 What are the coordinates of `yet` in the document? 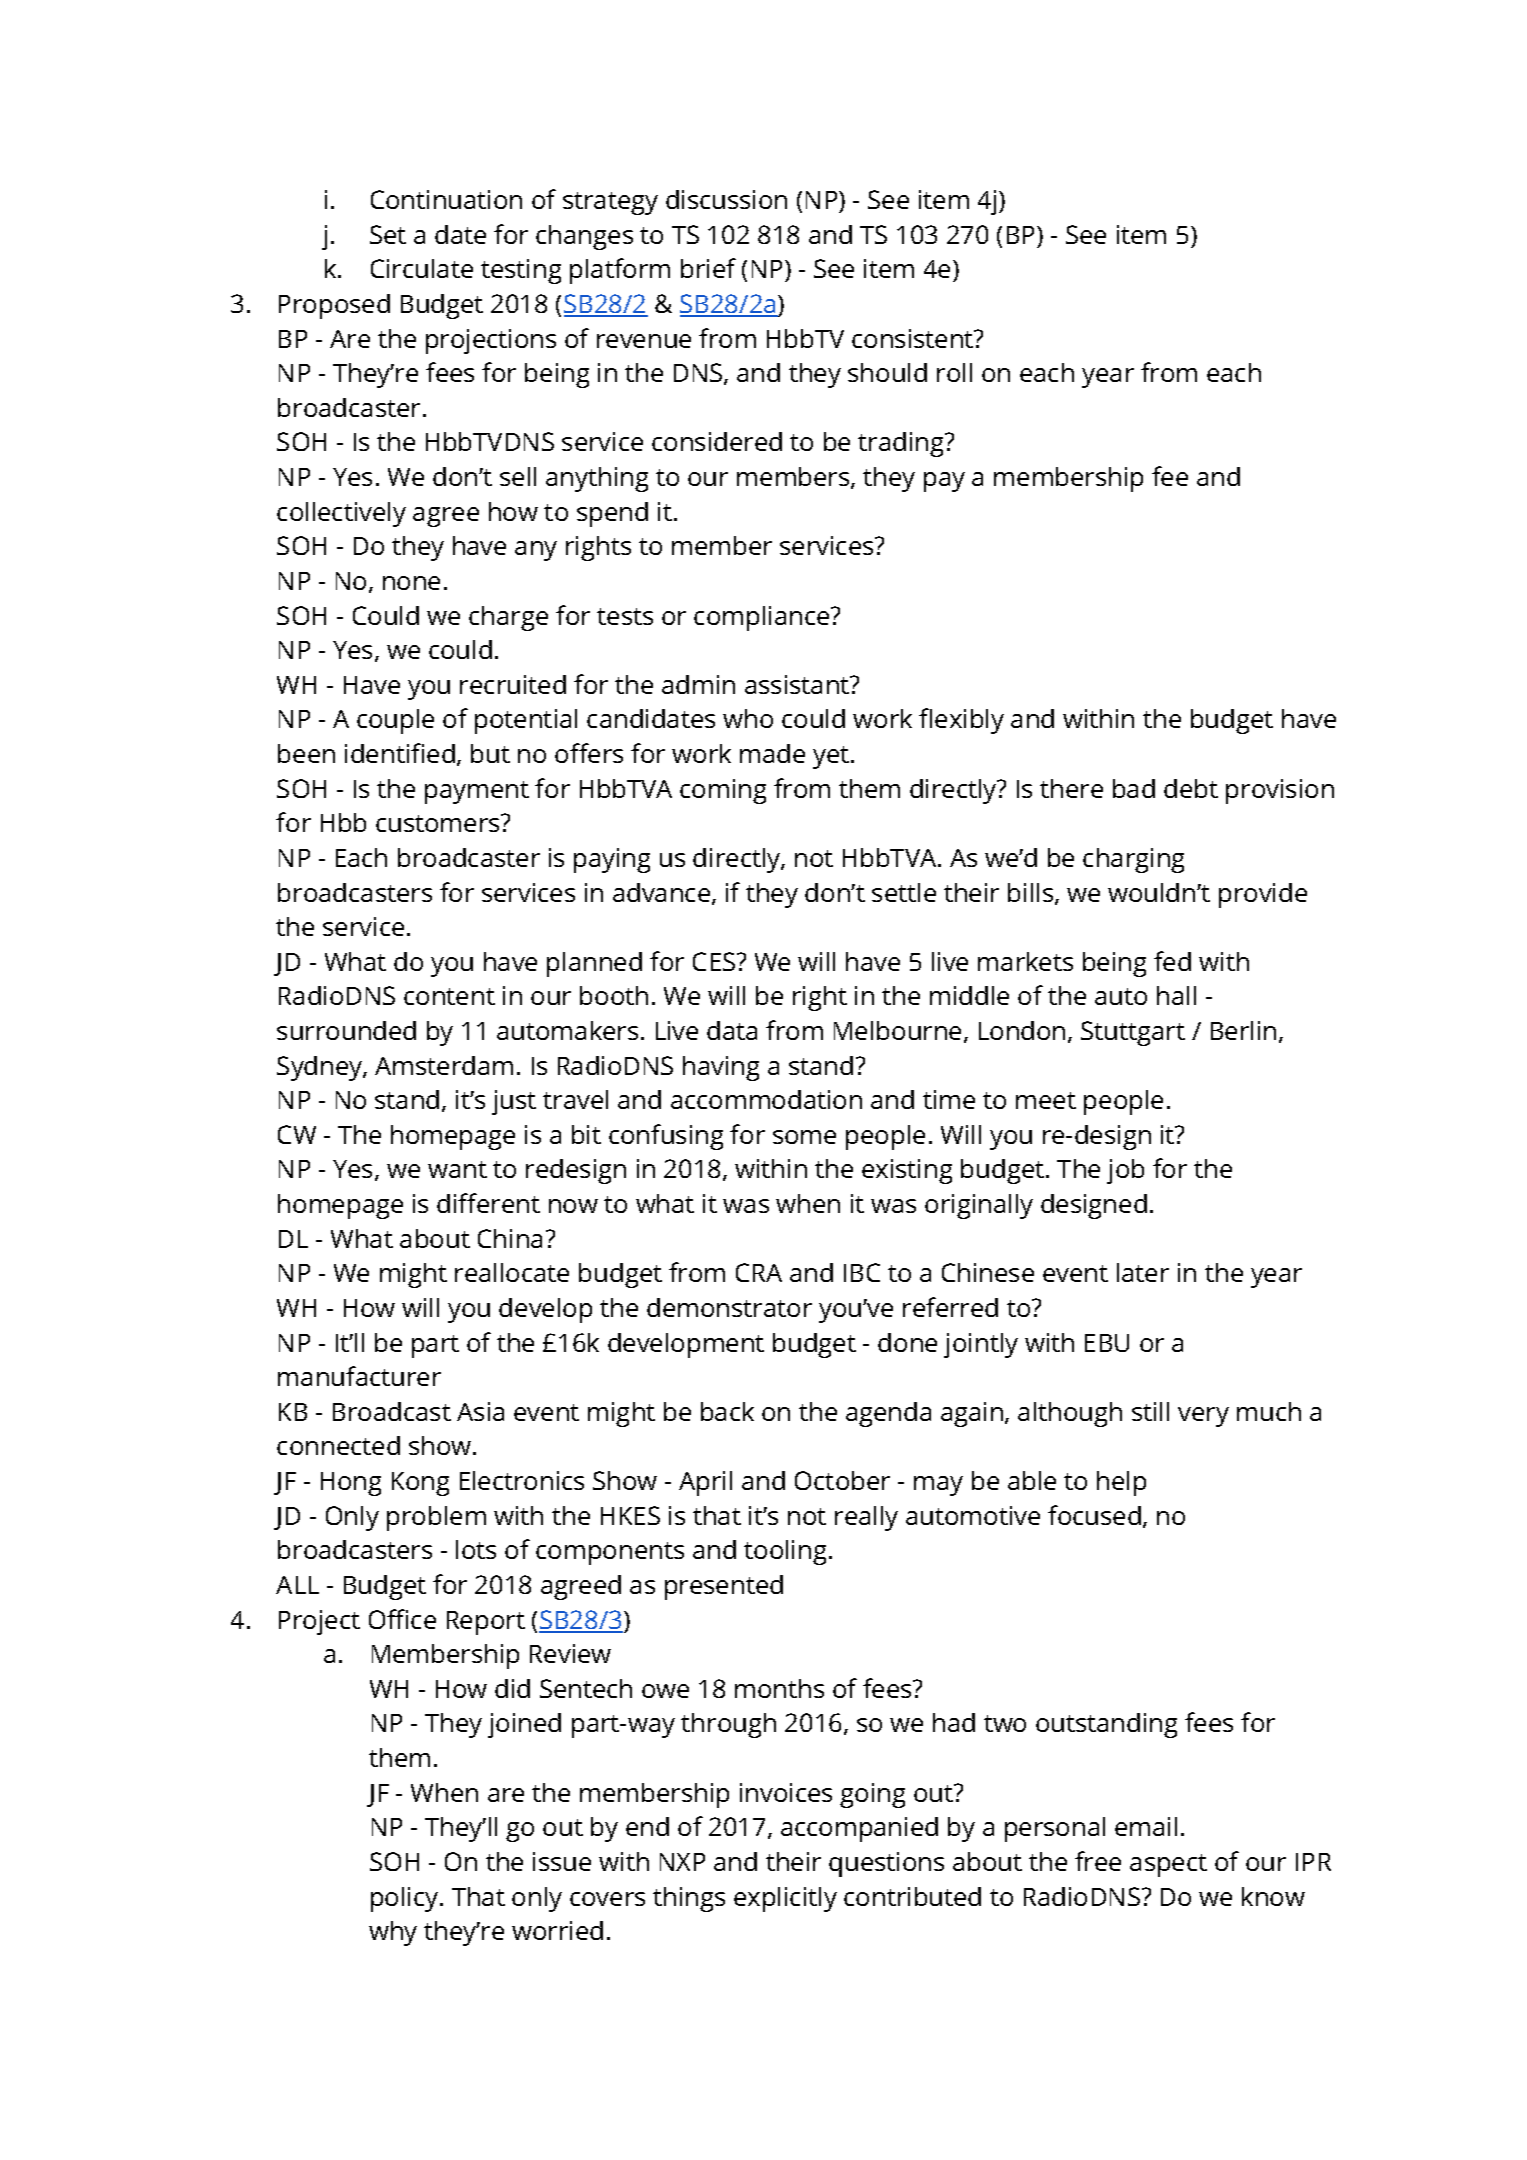 It's located at (832, 757).
